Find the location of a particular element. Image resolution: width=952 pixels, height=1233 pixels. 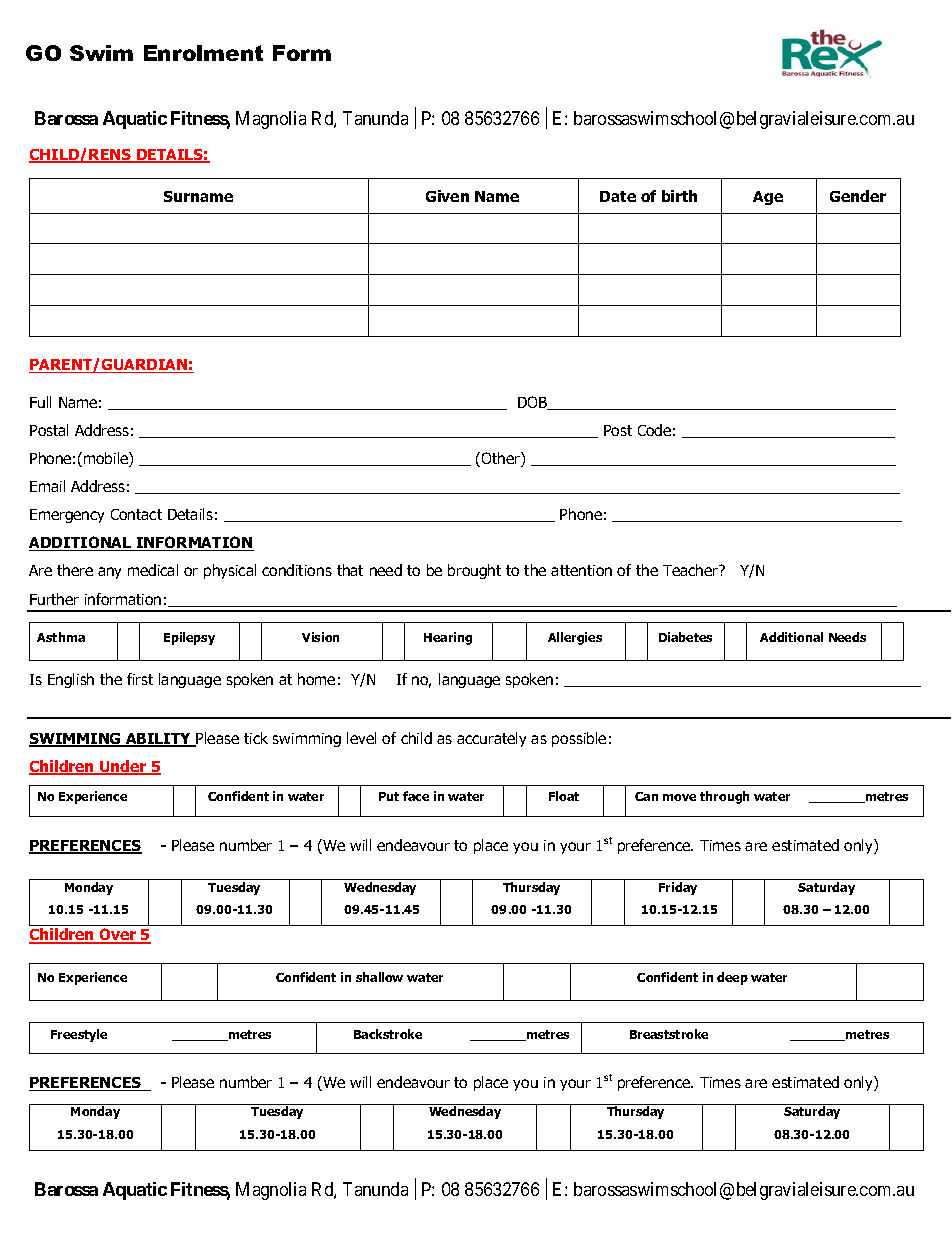

Freestyle is located at coordinates (79, 1035).
